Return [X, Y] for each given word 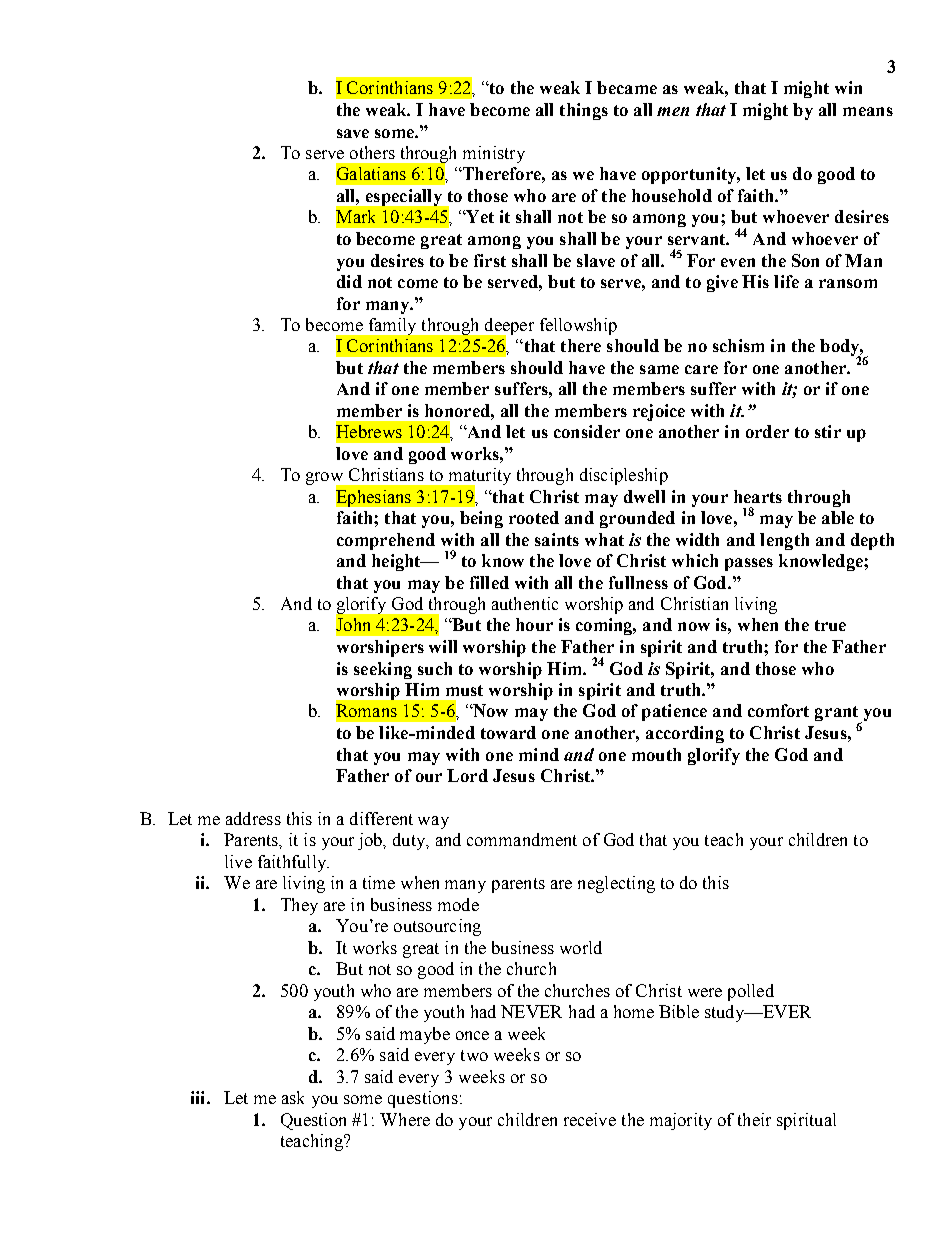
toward [508, 732]
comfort [778, 710]
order [767, 431]
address [253, 818]
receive [590, 1119]
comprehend [386, 541]
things [584, 111]
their [754, 1119]
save [353, 133]
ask [293, 1097]
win [848, 87]
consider [587, 431]
